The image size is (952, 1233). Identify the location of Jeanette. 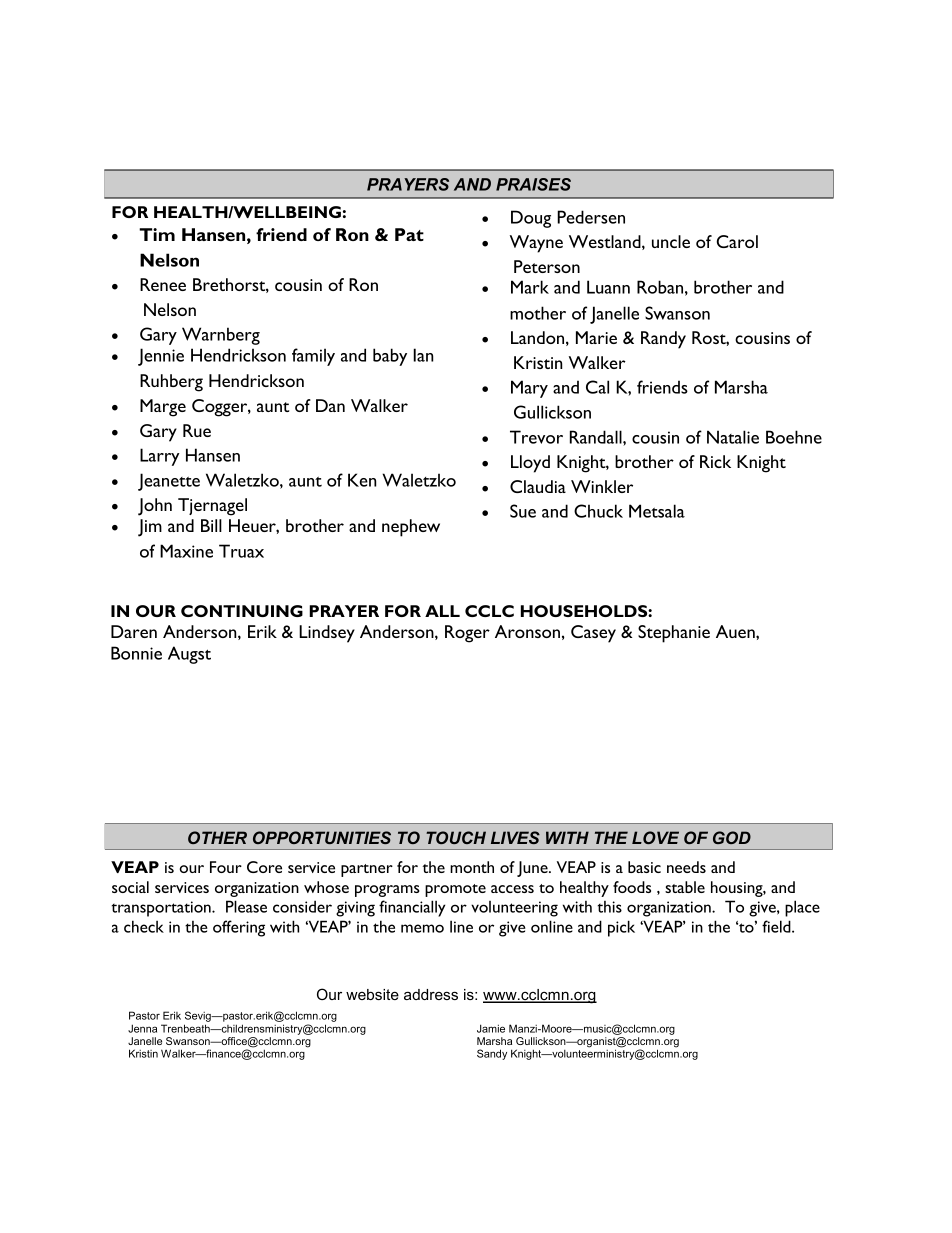
(169, 482).
